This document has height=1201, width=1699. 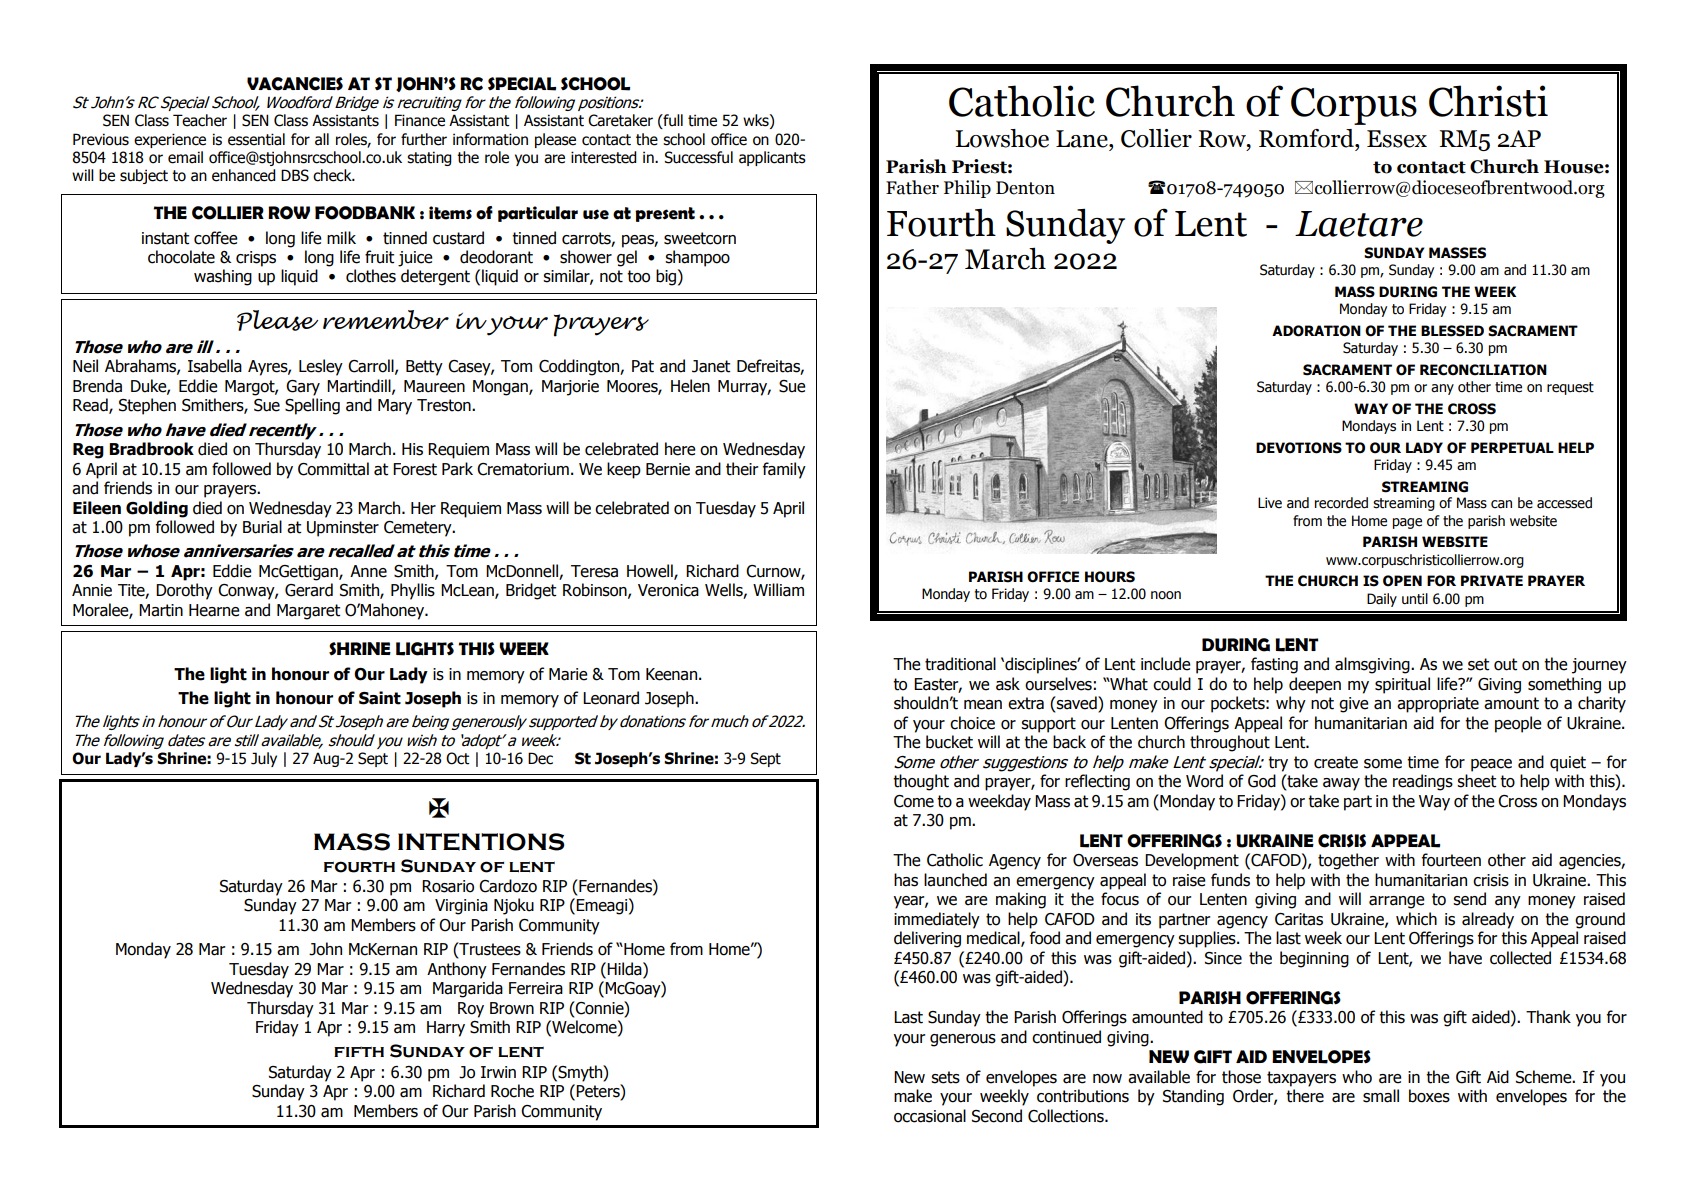 What do you see at coordinates (906, 880) in the document?
I see `has` at bounding box center [906, 880].
